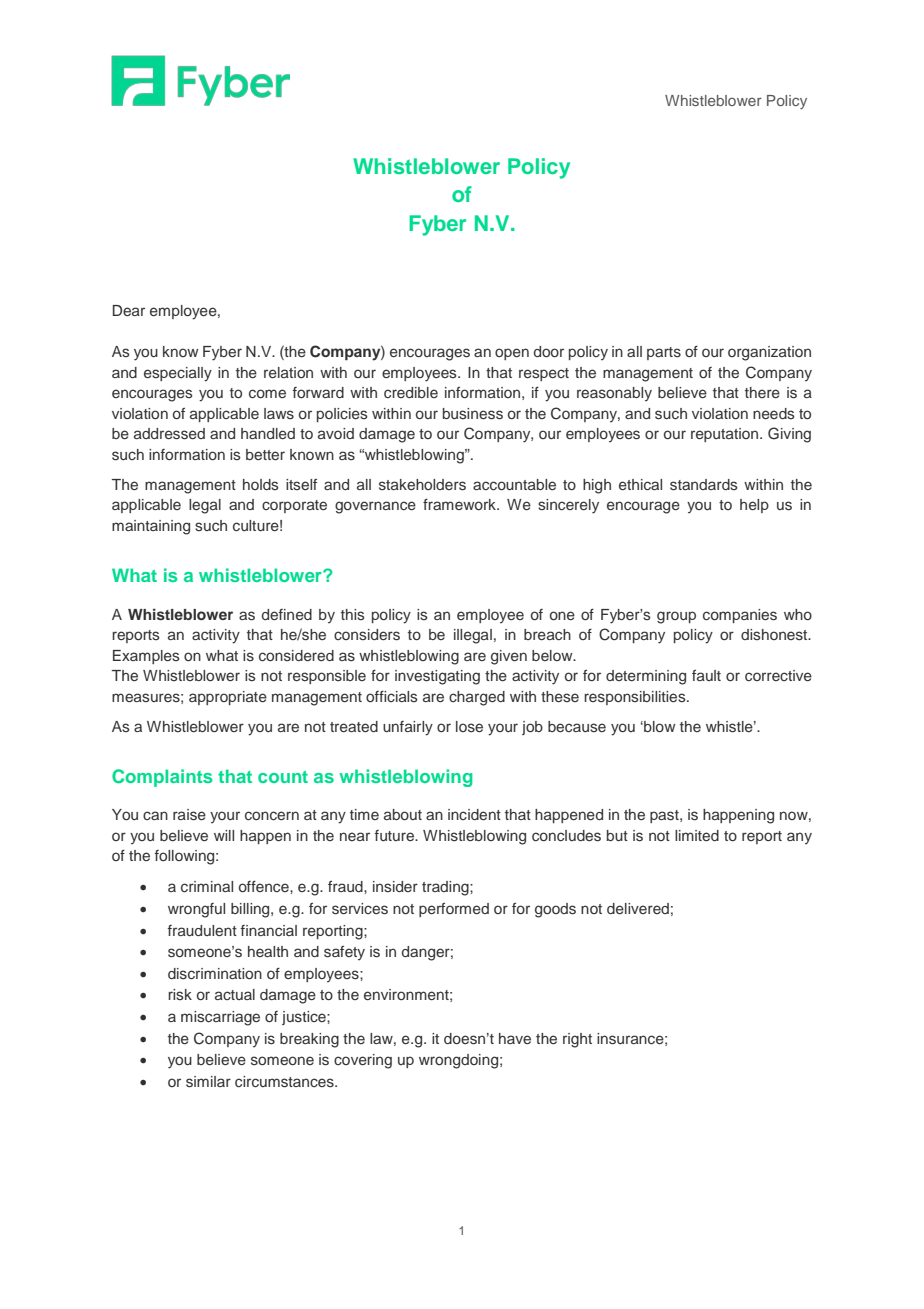  What do you see at coordinates (769, 353) in the image?
I see `organization` at bounding box center [769, 353].
